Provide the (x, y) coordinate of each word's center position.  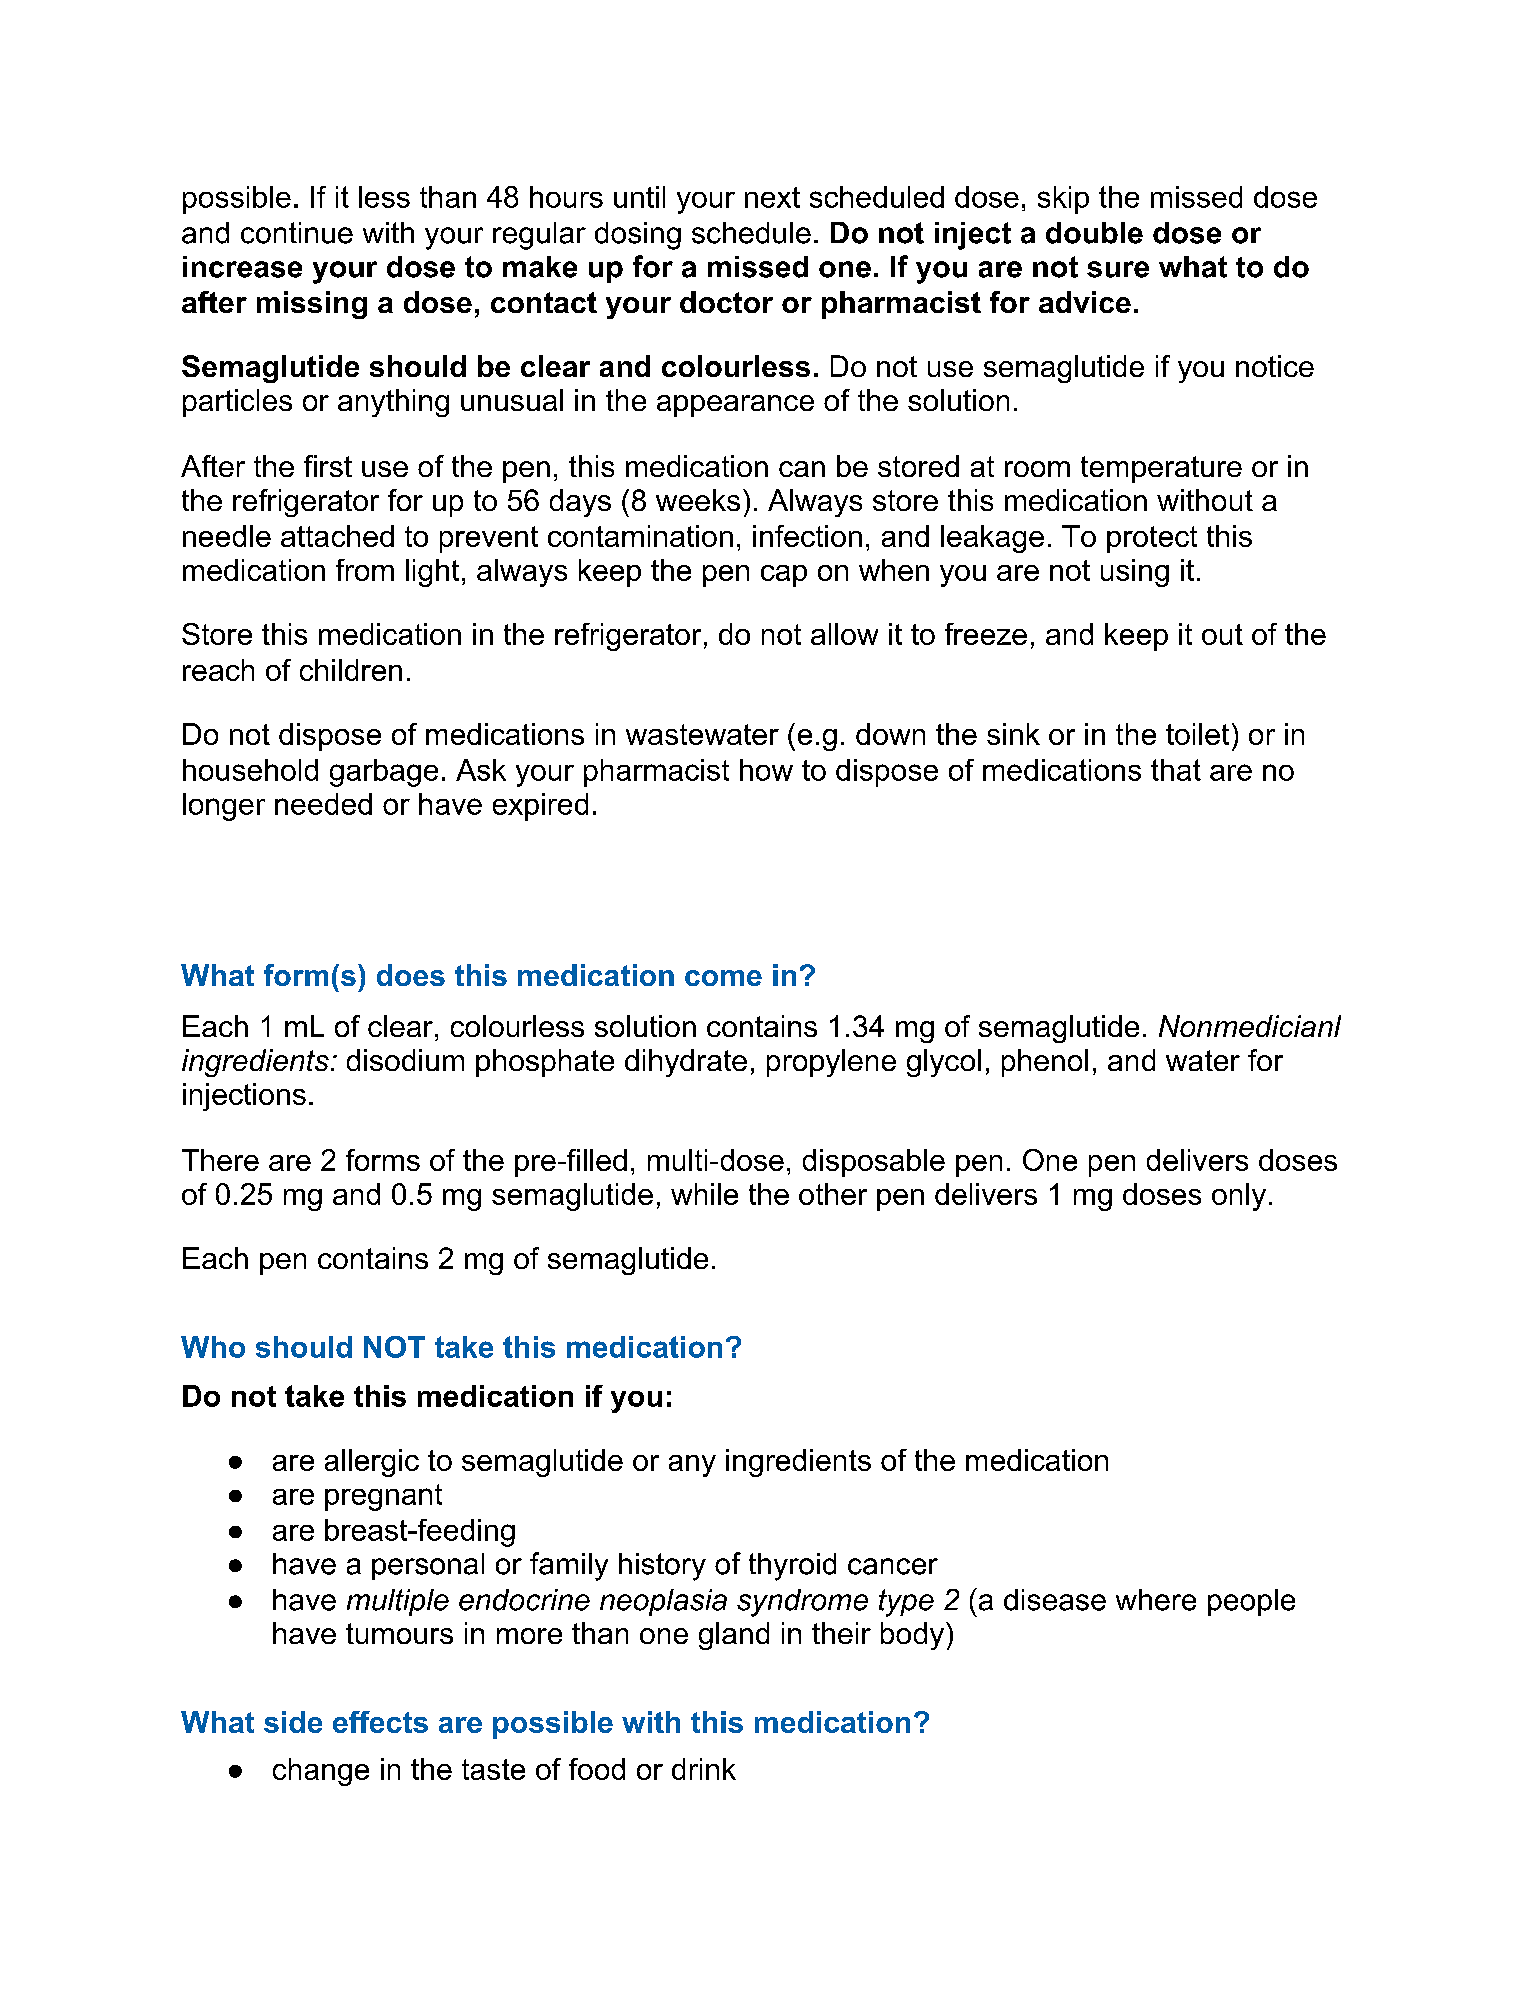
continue (297, 233)
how (766, 770)
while (704, 1194)
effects (380, 1722)
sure (1118, 269)
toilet (1197, 734)
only (1239, 1197)
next (772, 197)
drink (704, 1769)
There (220, 1160)
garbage (384, 773)
